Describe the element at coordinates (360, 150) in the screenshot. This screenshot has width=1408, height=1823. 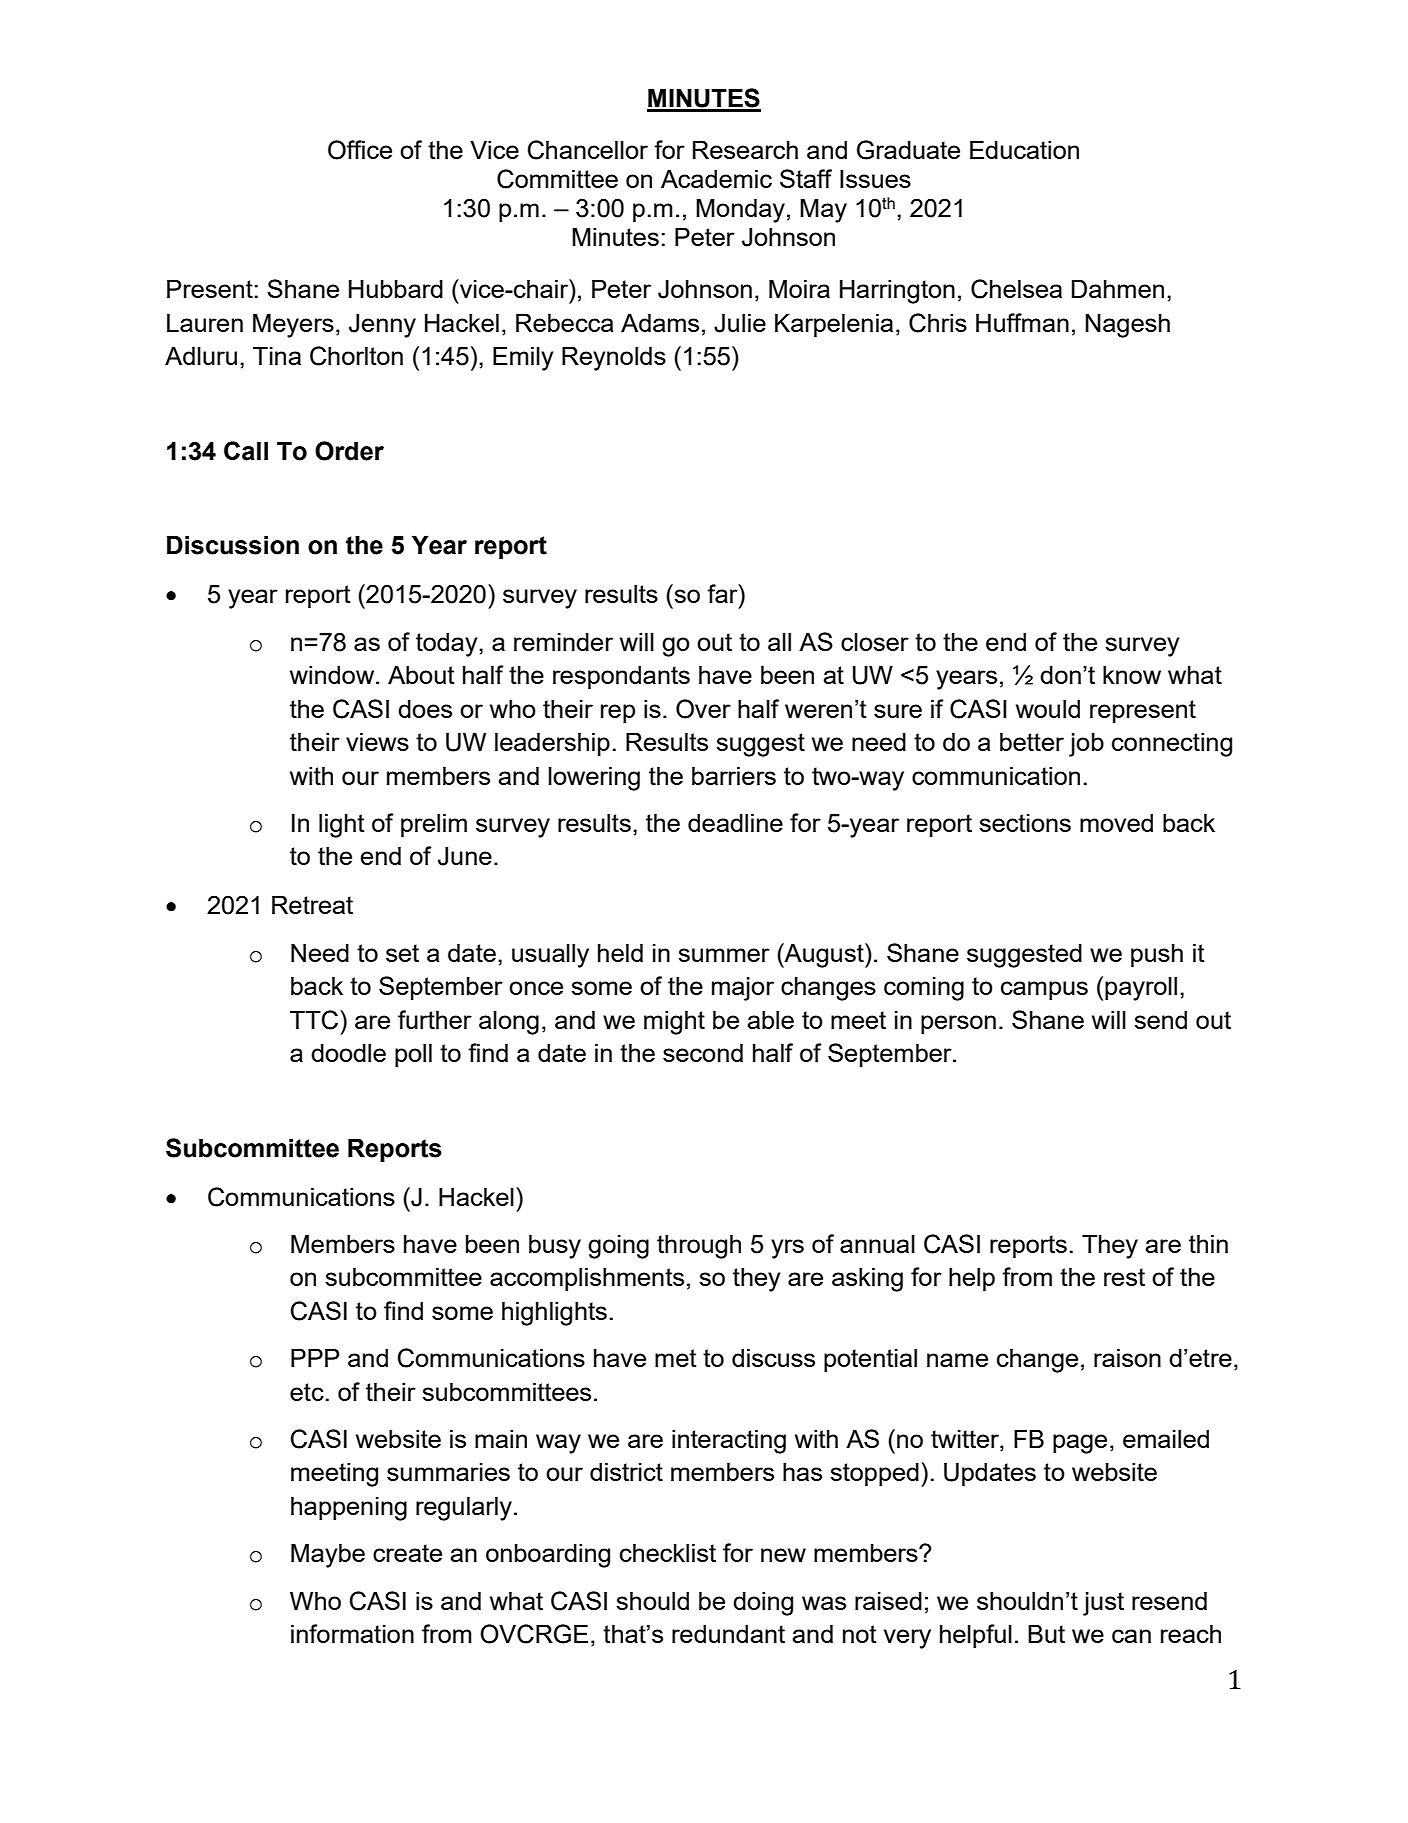
I see `Office` at that location.
